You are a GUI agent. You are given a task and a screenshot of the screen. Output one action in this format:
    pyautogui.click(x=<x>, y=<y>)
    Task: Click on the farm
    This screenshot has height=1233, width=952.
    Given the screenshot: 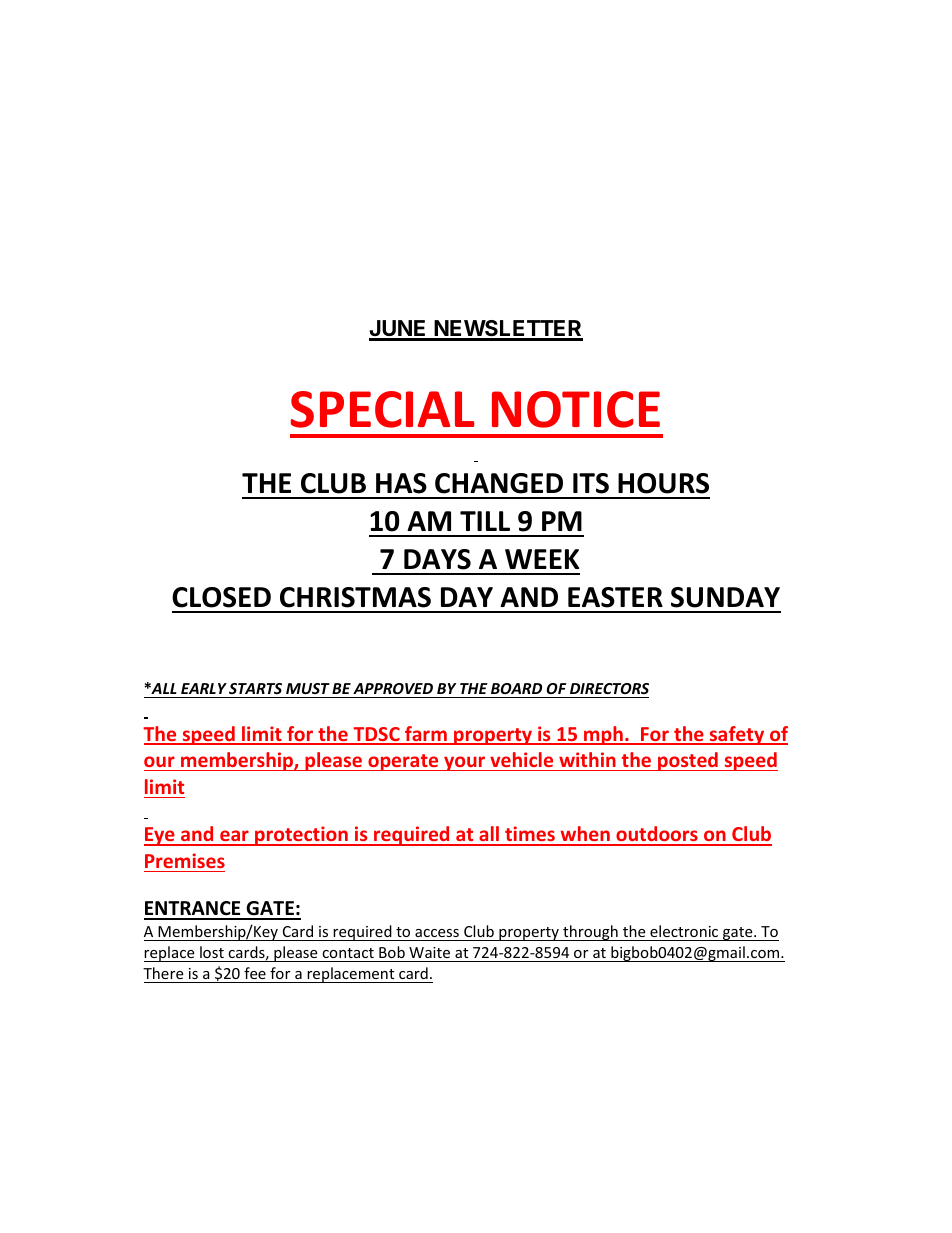 What is the action you would take?
    pyautogui.click(x=426, y=735)
